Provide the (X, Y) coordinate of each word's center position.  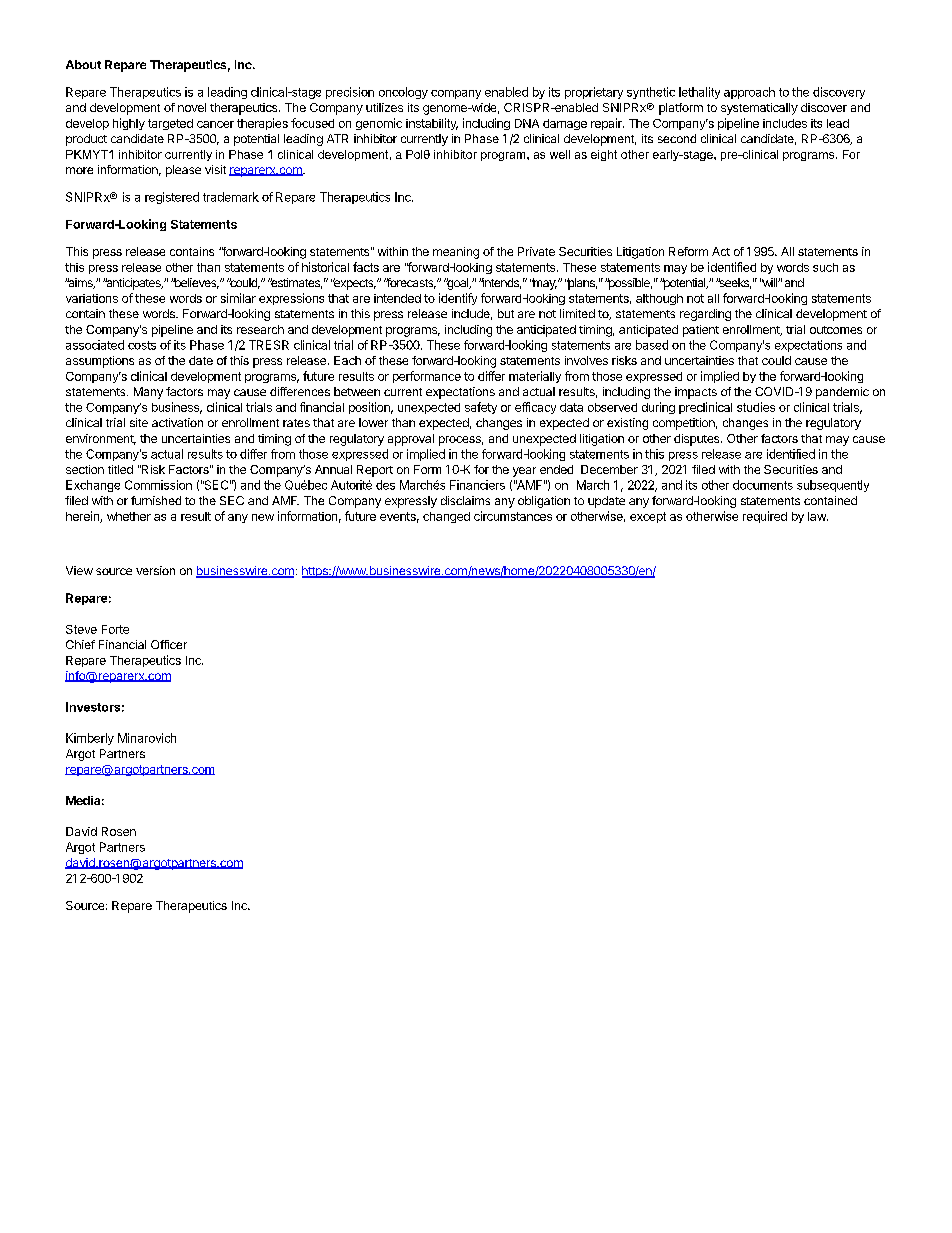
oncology (403, 93)
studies (756, 407)
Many (148, 393)
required (765, 517)
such (825, 267)
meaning (456, 253)
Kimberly (90, 739)
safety (481, 408)
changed (446, 517)
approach (749, 93)
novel (192, 107)
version (155, 570)
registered (172, 198)
